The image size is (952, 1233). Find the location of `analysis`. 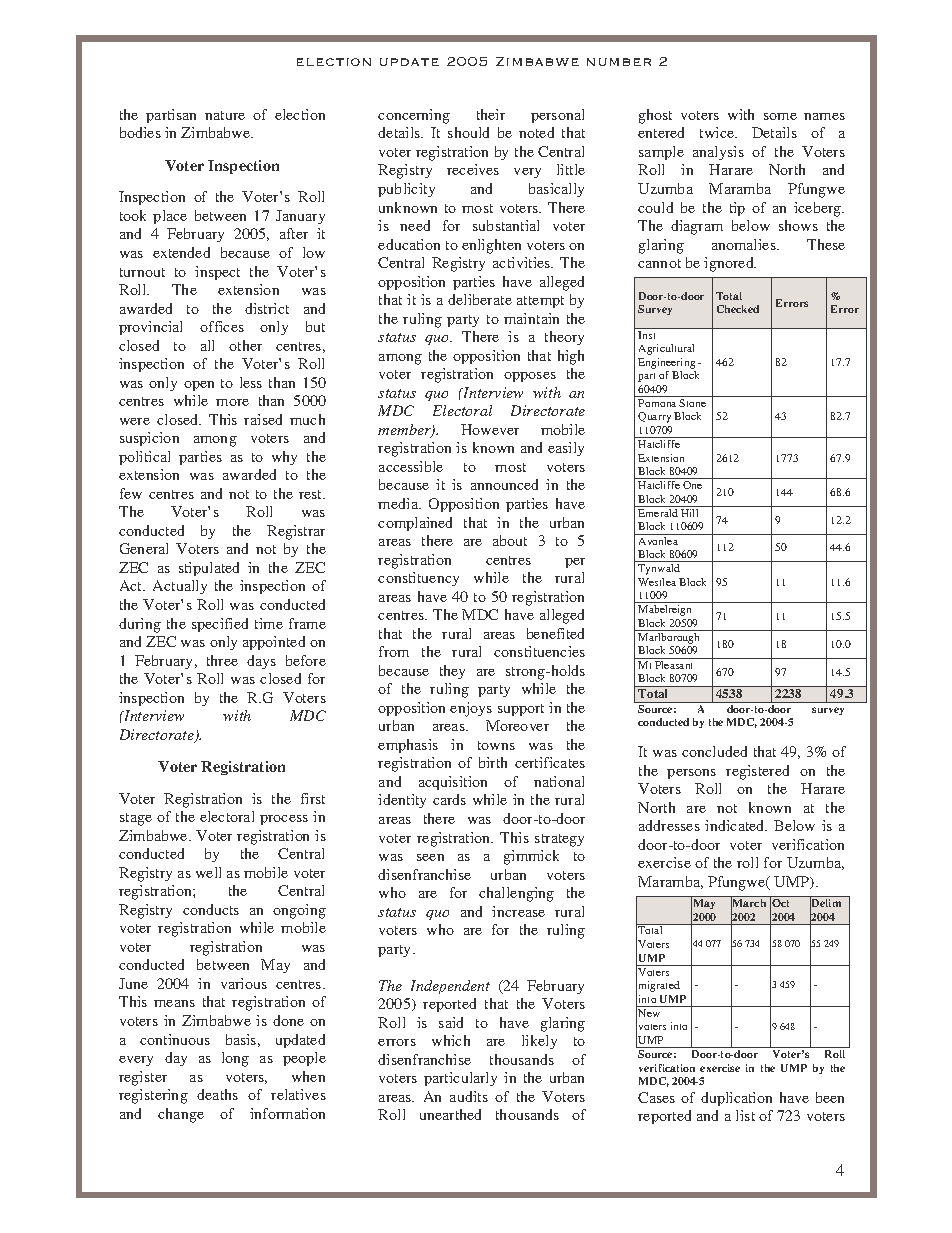

analysis is located at coordinates (718, 153).
